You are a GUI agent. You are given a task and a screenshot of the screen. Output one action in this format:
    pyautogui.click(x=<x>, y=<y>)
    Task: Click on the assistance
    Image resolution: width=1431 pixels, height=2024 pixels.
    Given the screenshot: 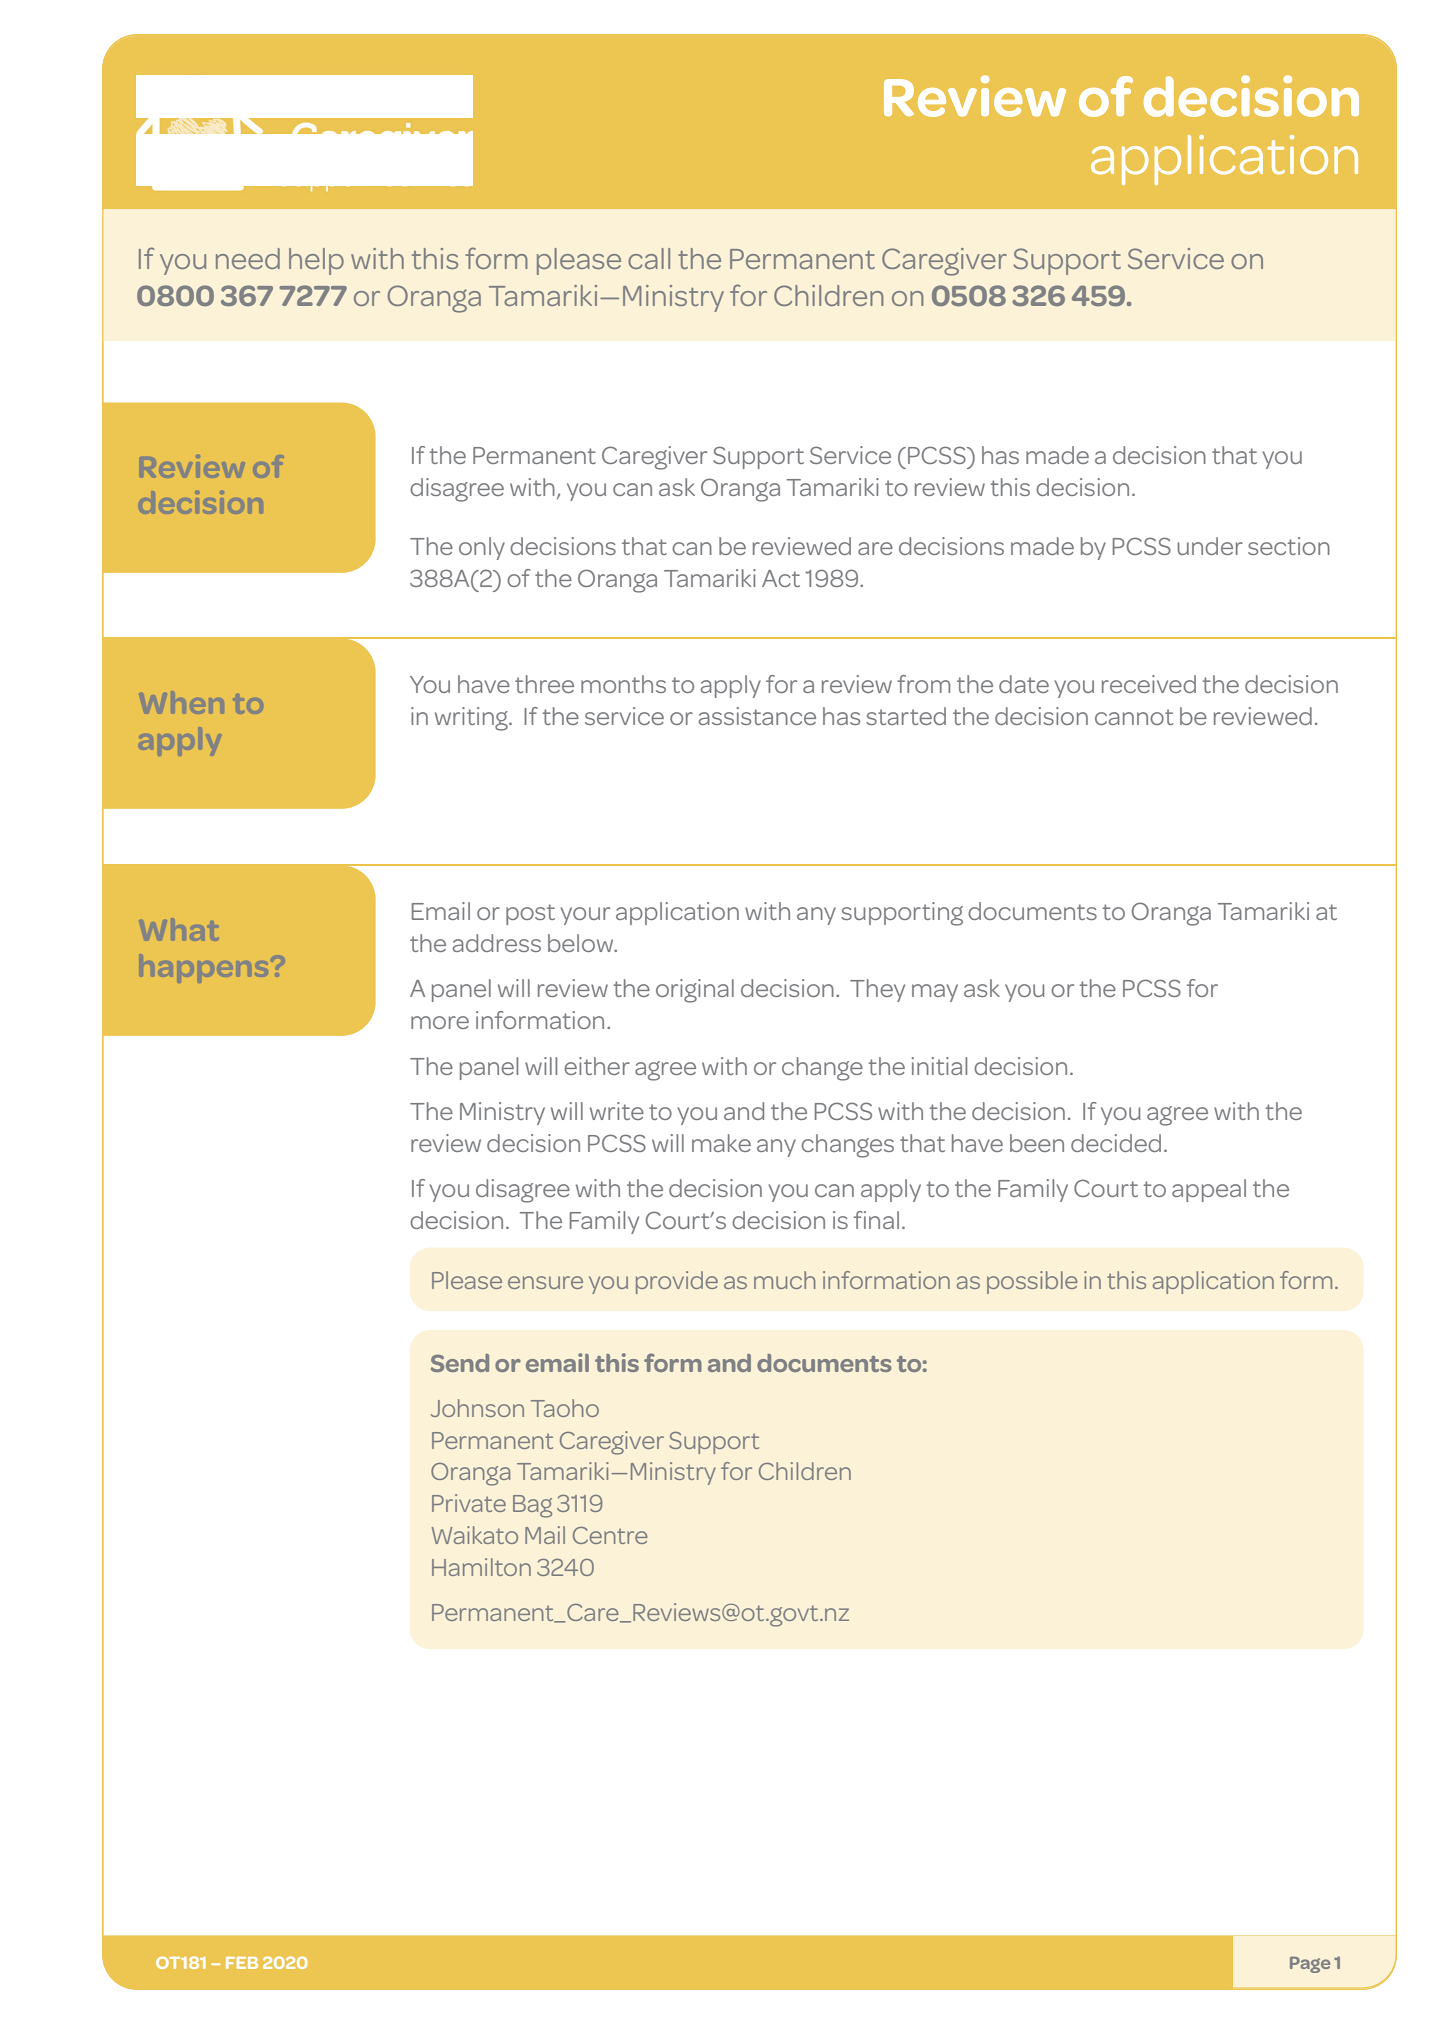 What is the action you would take?
    pyautogui.click(x=757, y=716)
